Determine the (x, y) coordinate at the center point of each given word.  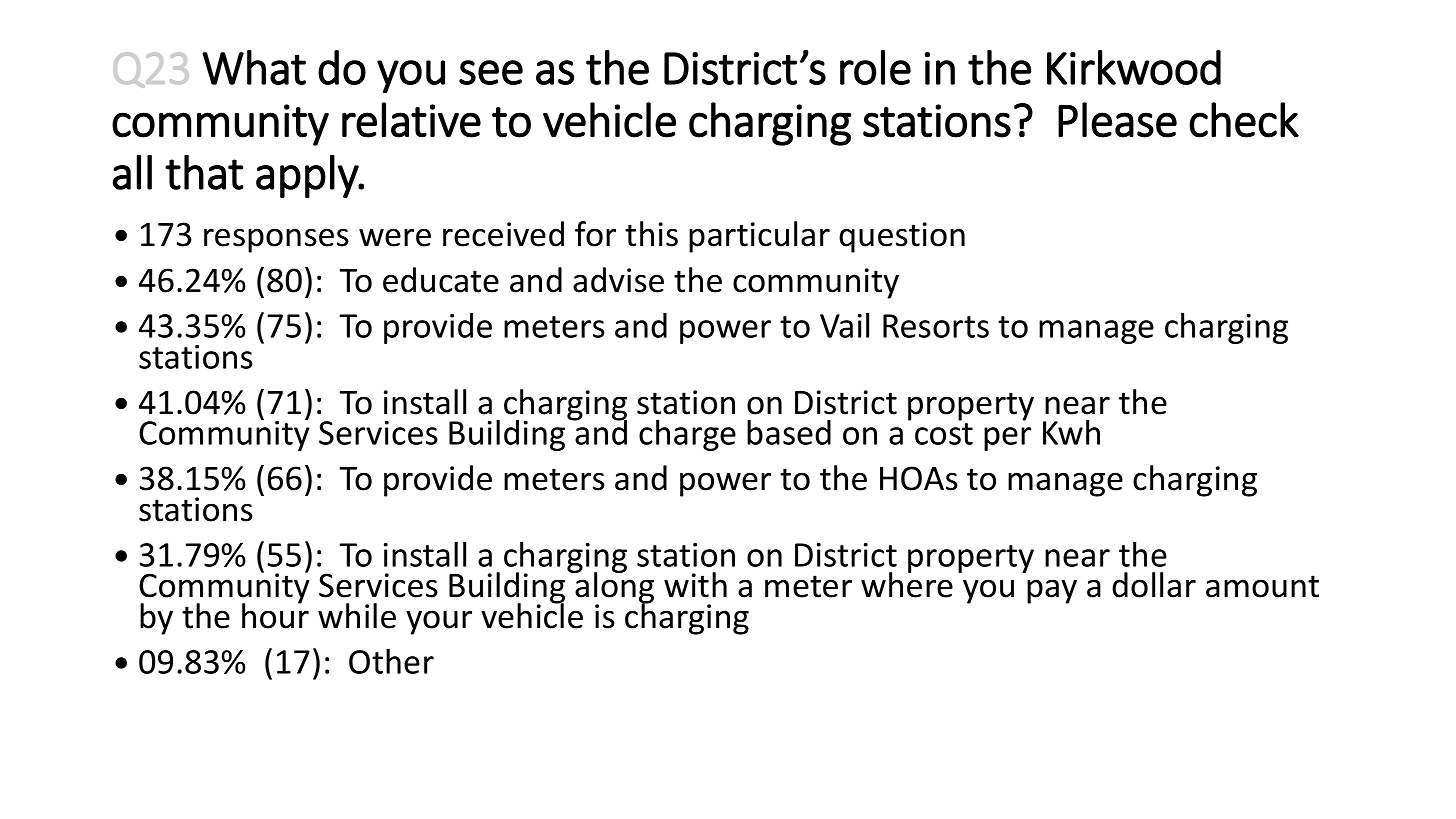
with (695, 585)
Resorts (936, 326)
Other (391, 661)
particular (759, 237)
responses (276, 240)
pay (1052, 591)
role (875, 67)
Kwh (1071, 432)
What (254, 67)
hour (275, 615)
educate (441, 280)
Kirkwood (1134, 67)
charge (687, 435)
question (902, 237)
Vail (844, 325)
